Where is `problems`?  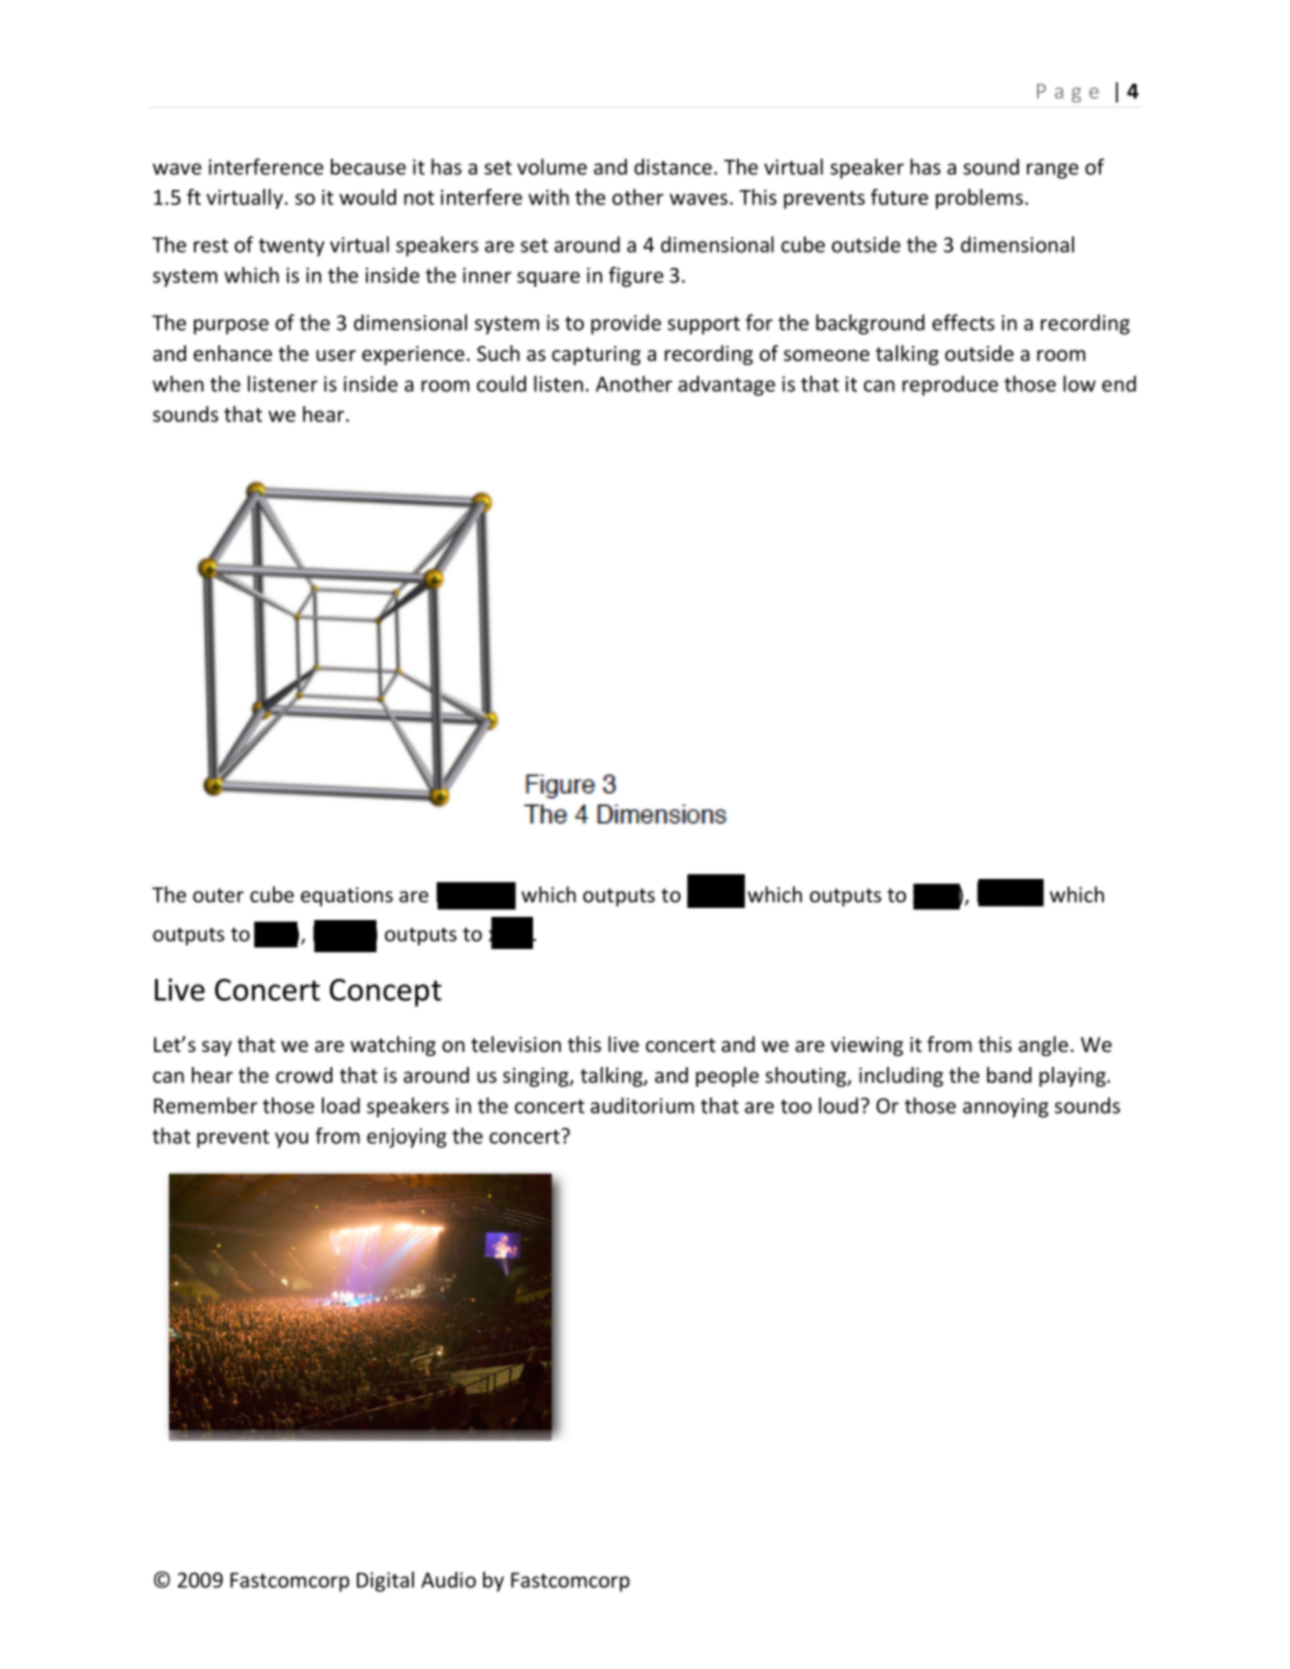
problems is located at coordinates (979, 199).
